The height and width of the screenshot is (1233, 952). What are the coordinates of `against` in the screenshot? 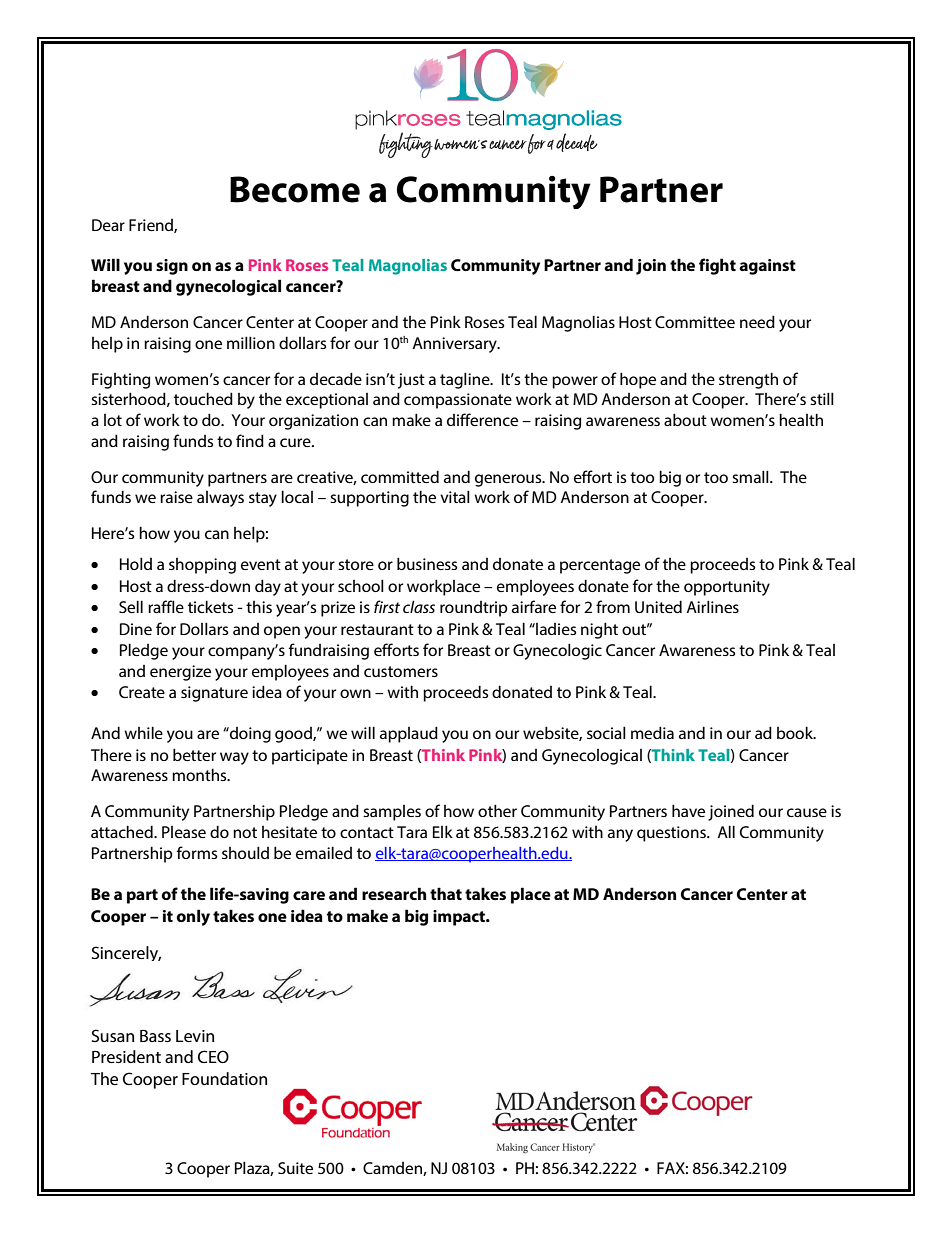 It's located at (767, 267).
